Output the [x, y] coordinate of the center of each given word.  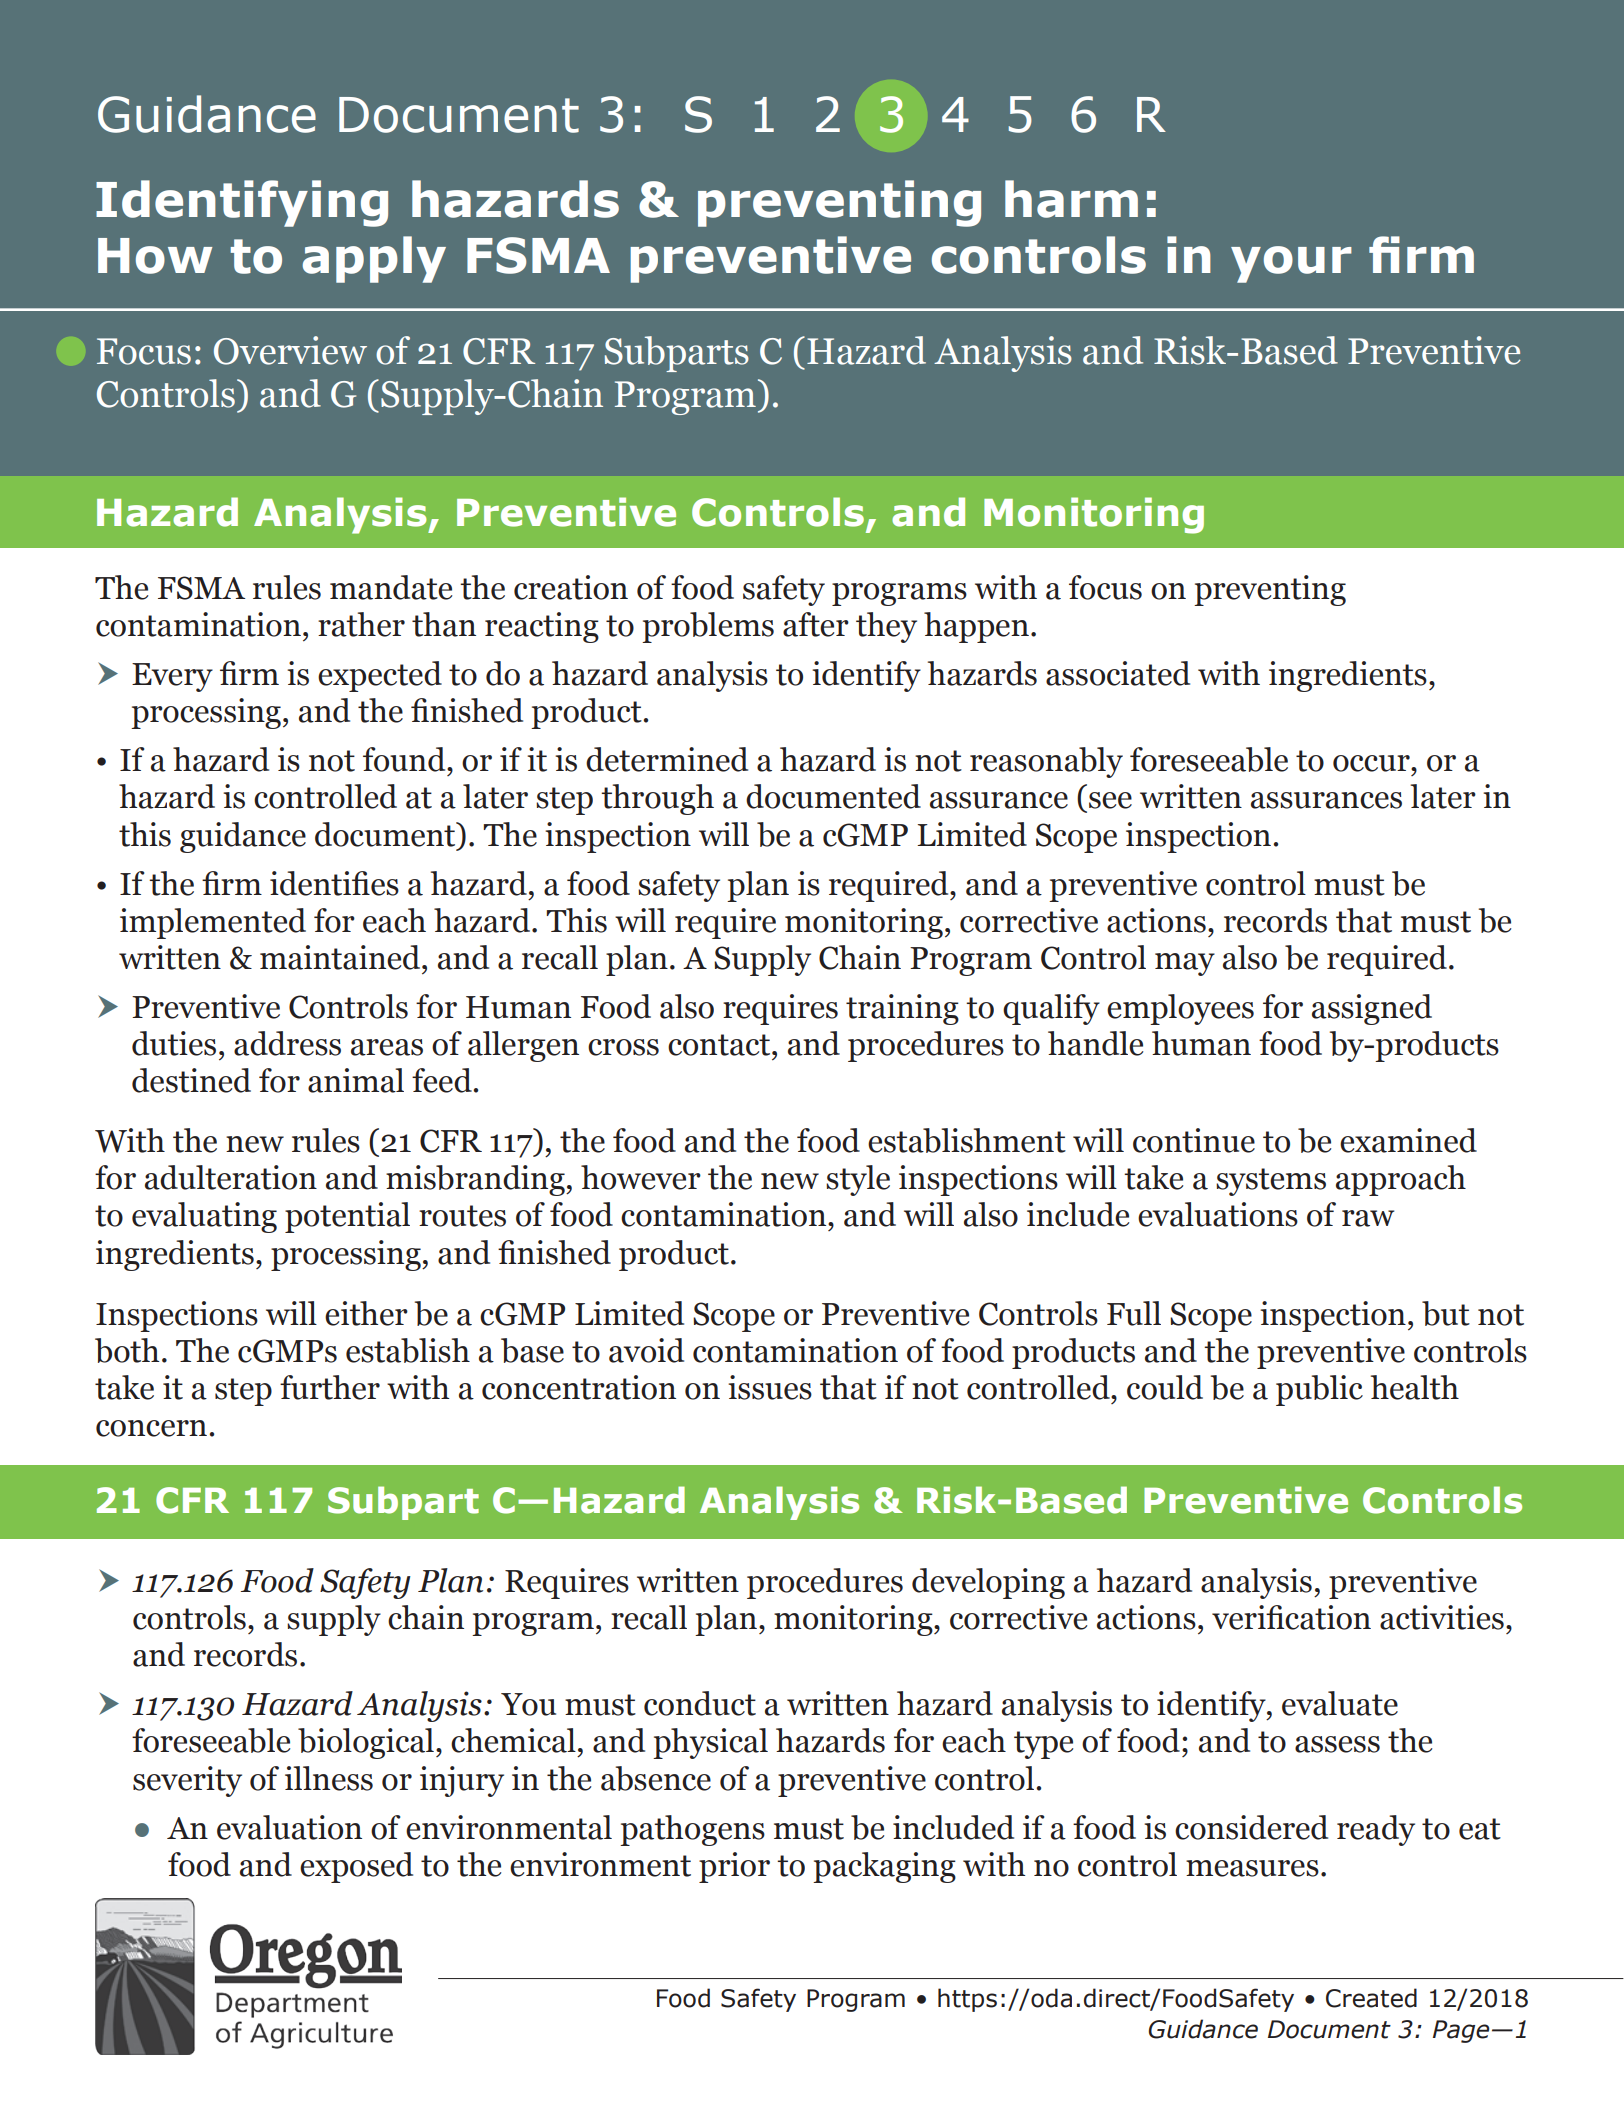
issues [770, 1387]
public [1319, 1390]
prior [734, 1867]
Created [1371, 1998]
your [1291, 264]
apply [374, 259]
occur [1372, 763]
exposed [356, 1867]
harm [1071, 199]
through [657, 799]
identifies [334, 883]
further [330, 1387]
